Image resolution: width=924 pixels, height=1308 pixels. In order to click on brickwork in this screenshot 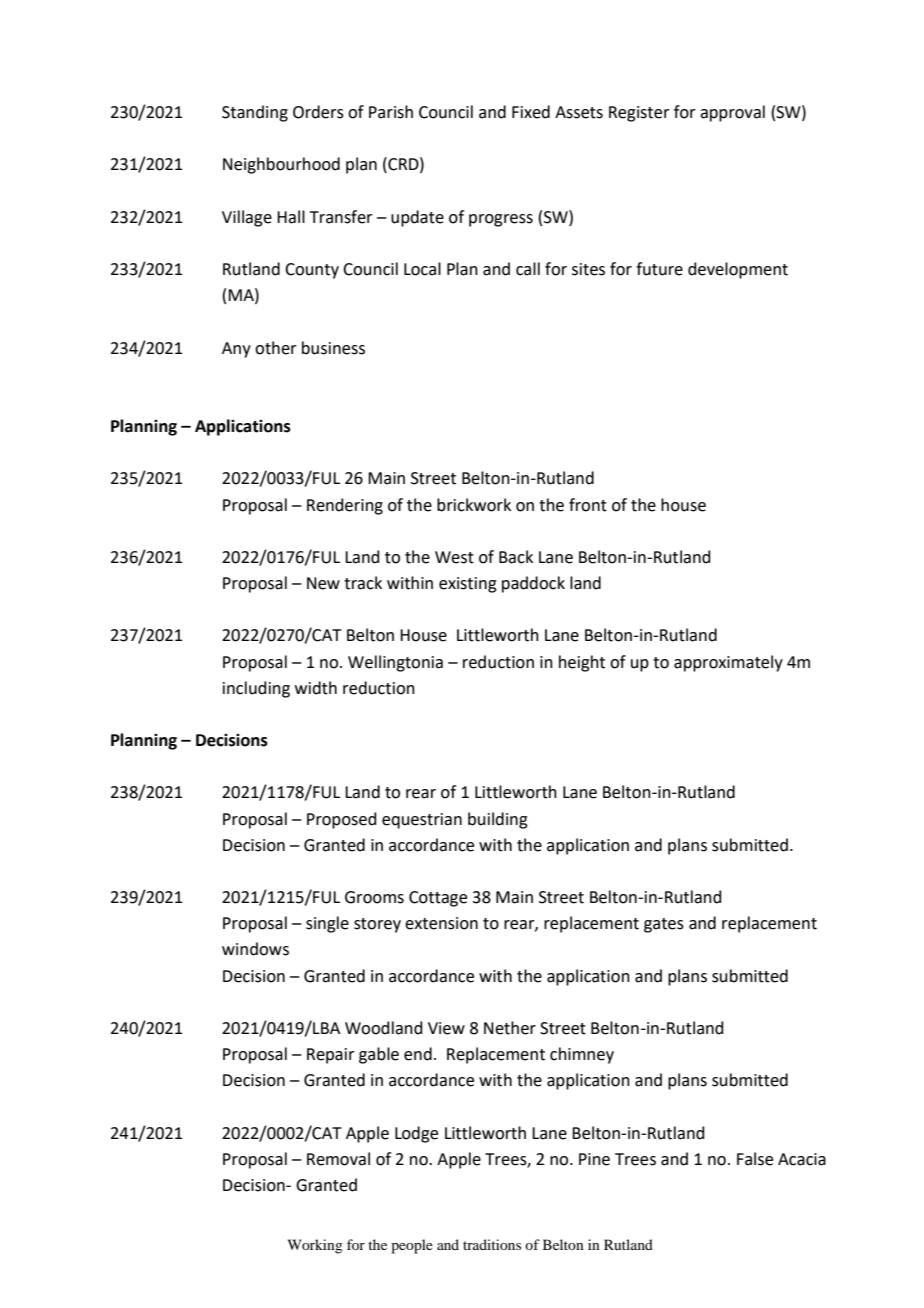, I will do `click(474, 505)`.
